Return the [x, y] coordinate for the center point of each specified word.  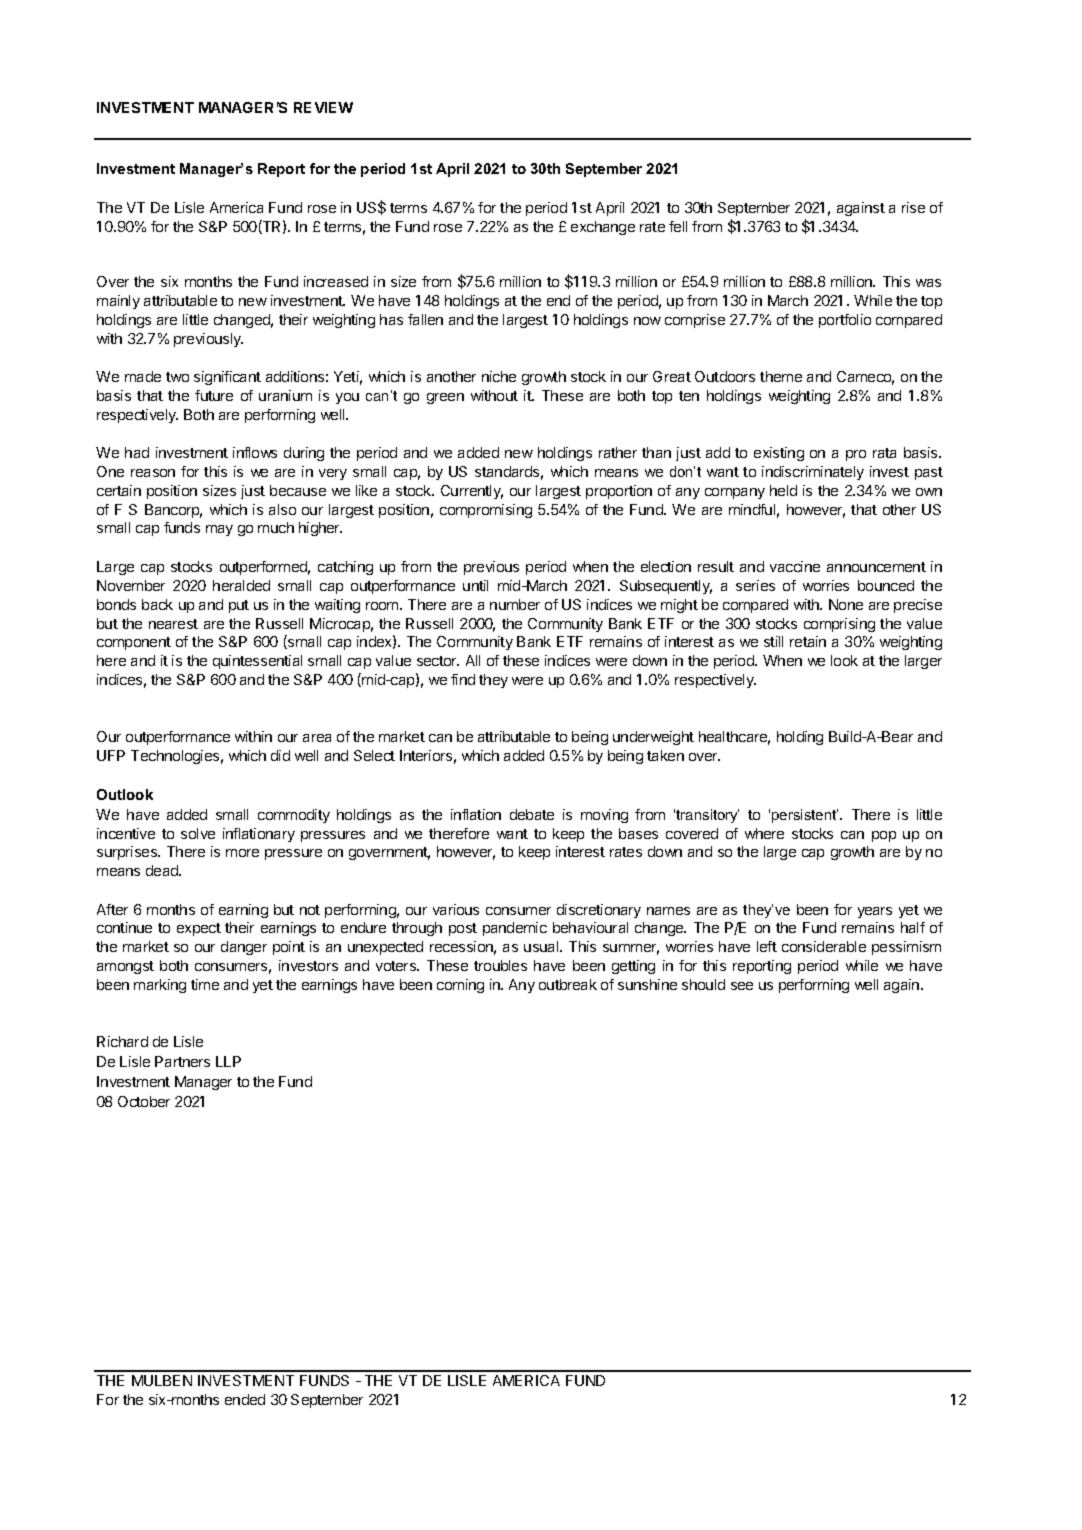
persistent [805, 816]
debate [532, 814]
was [928, 283]
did [280, 755]
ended [245, 1399]
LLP [228, 1061]
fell [678, 226]
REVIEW [323, 107]
